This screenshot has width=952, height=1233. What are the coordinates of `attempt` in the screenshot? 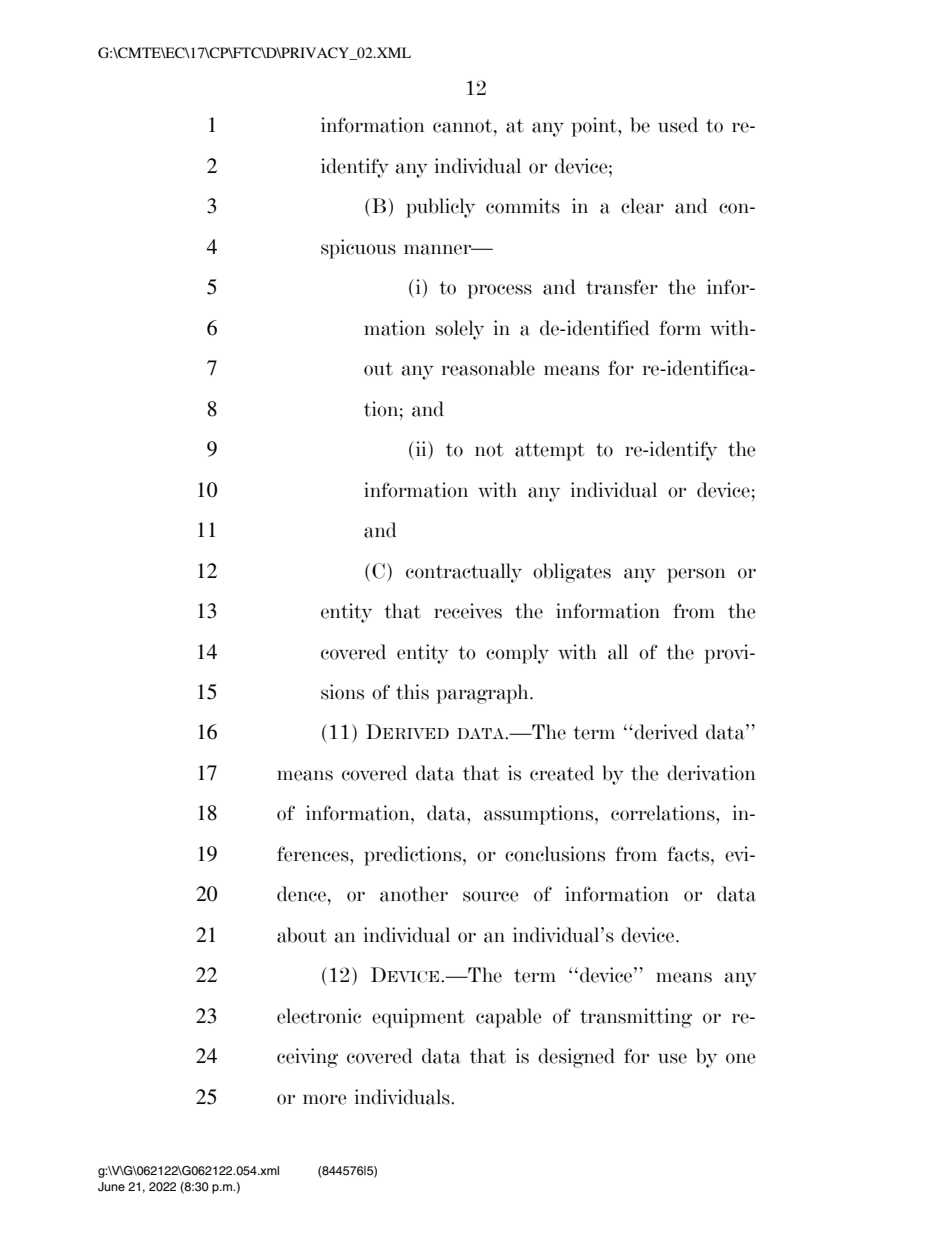 It's located at (549, 452).
